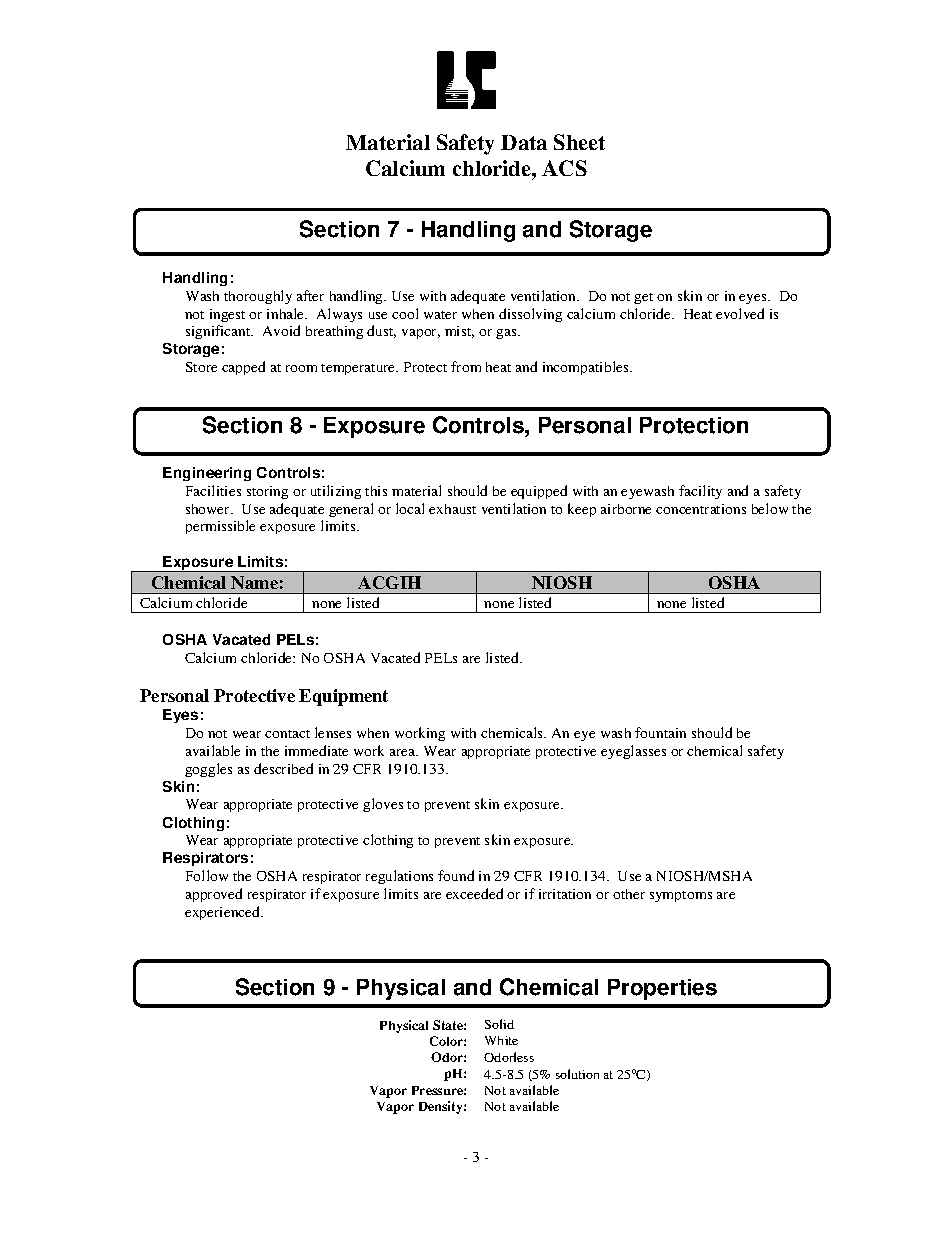  Describe the element at coordinates (501, 1040) in the screenshot. I see `White` at that location.
